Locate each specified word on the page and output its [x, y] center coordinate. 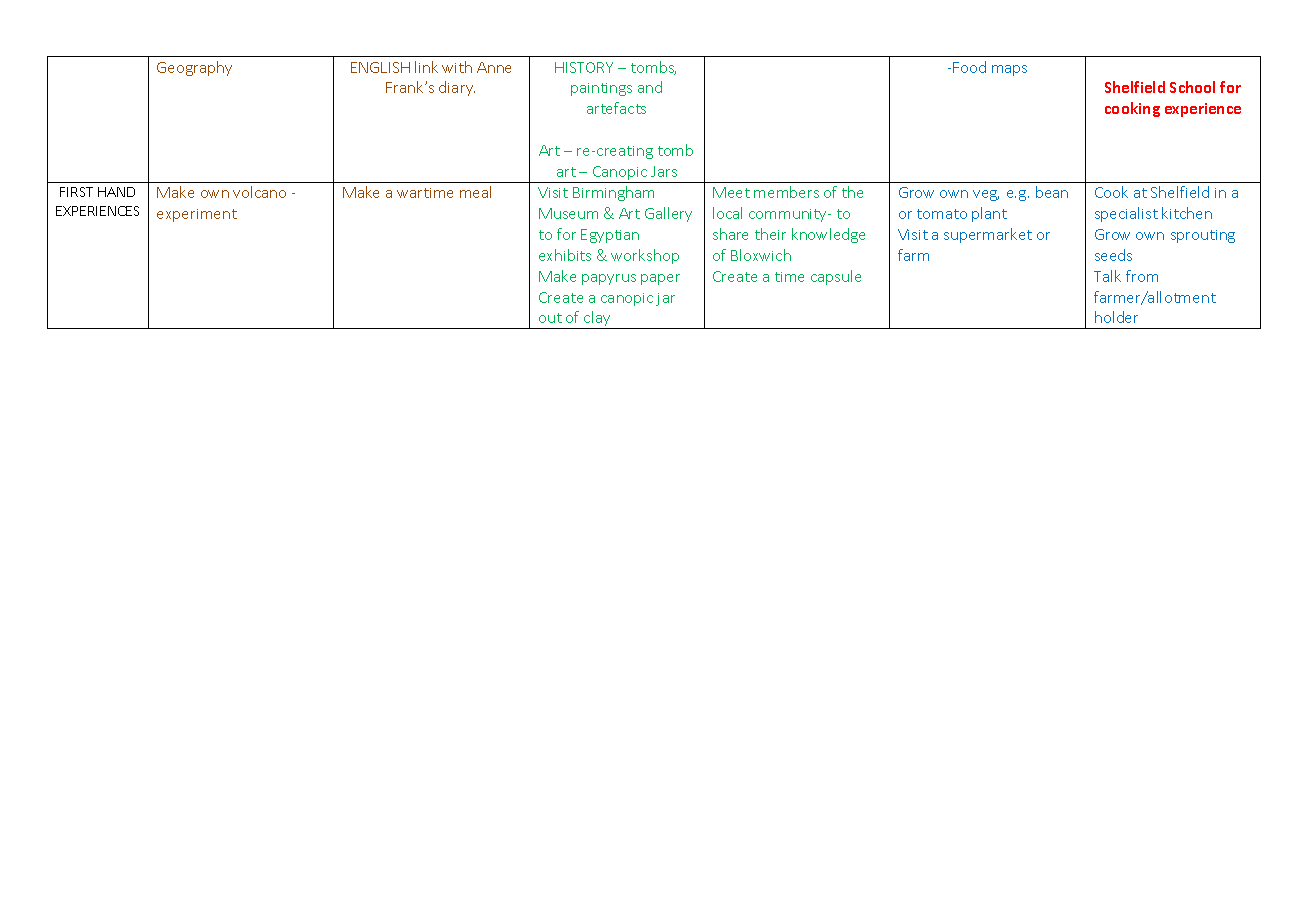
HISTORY [584, 67]
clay [597, 320]
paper [660, 279]
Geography [194, 68]
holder [1116, 317]
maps [1009, 70]
